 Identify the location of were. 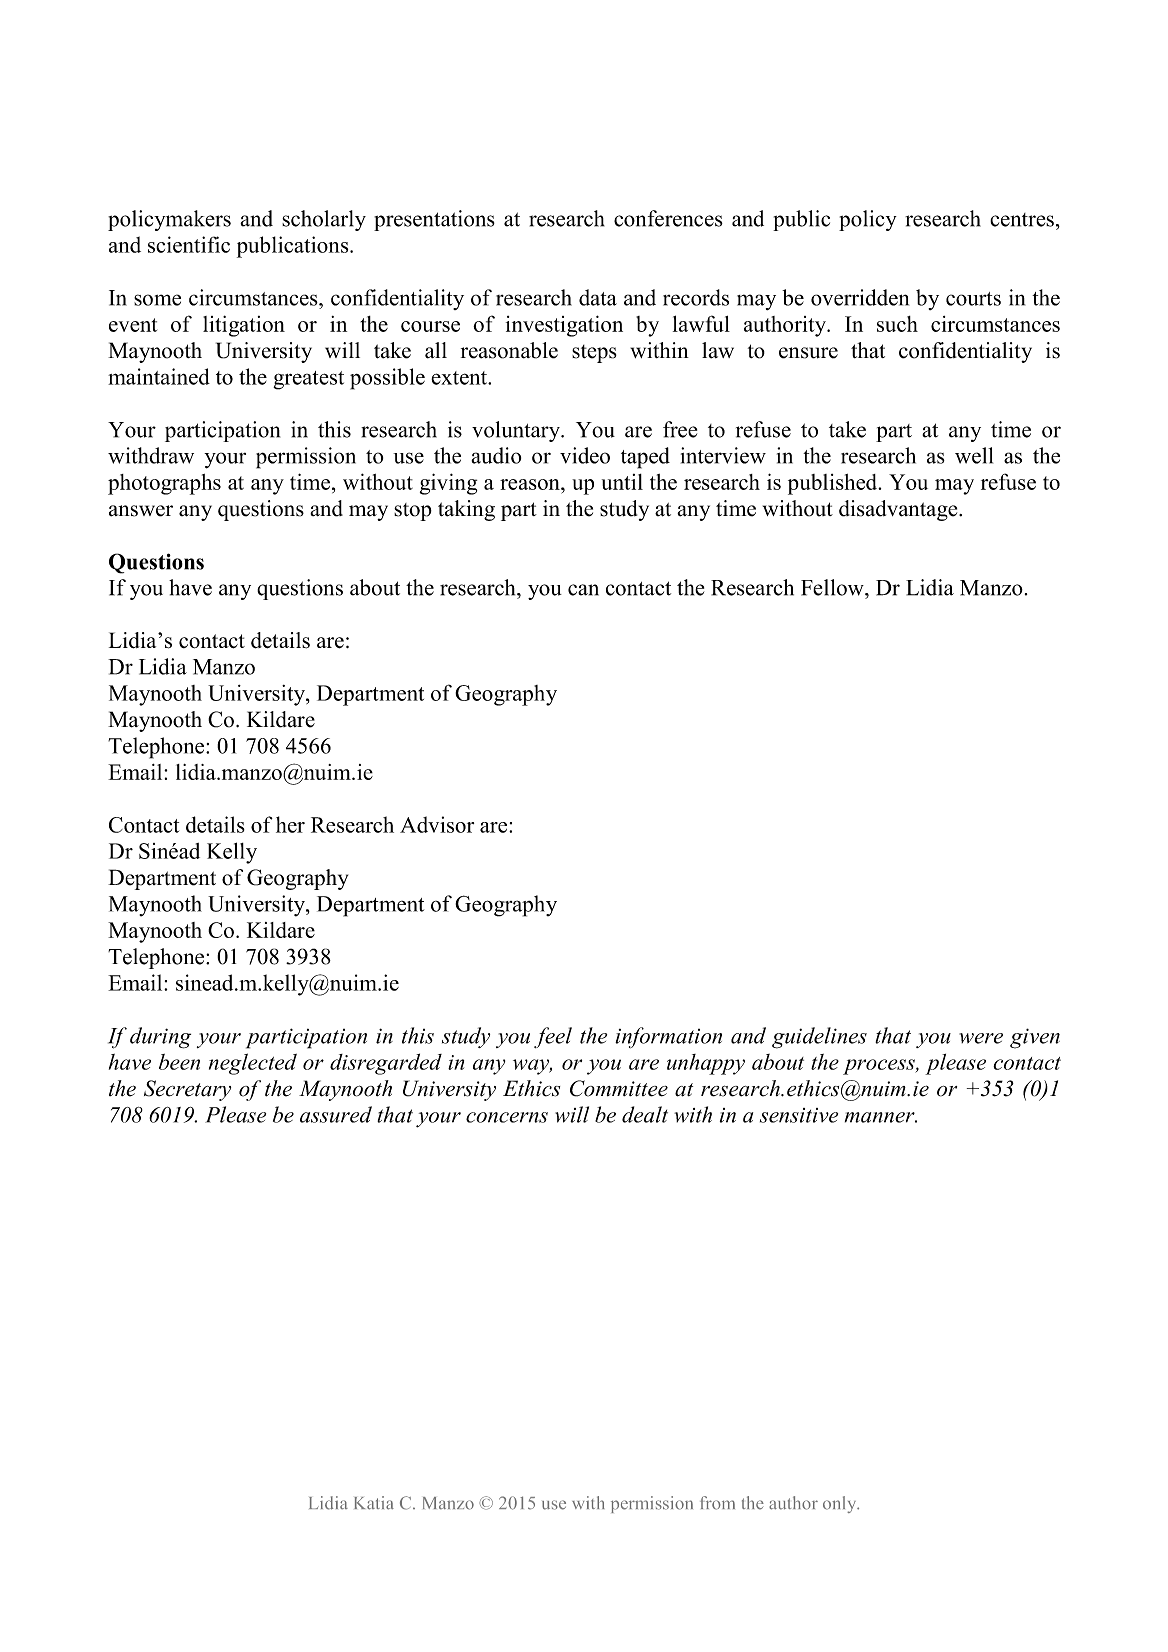
(981, 1038).
